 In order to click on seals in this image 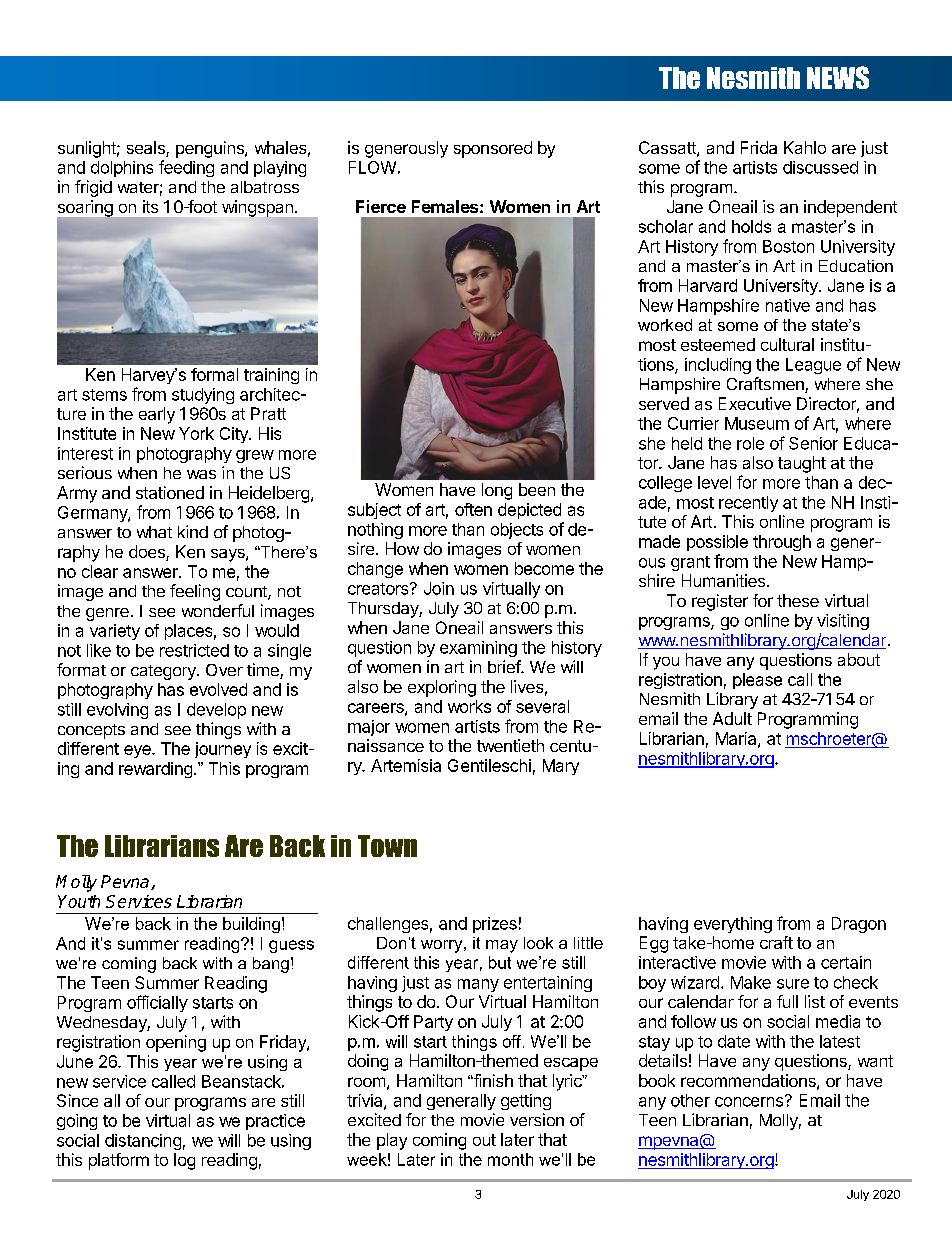, I will do `click(147, 149)`.
